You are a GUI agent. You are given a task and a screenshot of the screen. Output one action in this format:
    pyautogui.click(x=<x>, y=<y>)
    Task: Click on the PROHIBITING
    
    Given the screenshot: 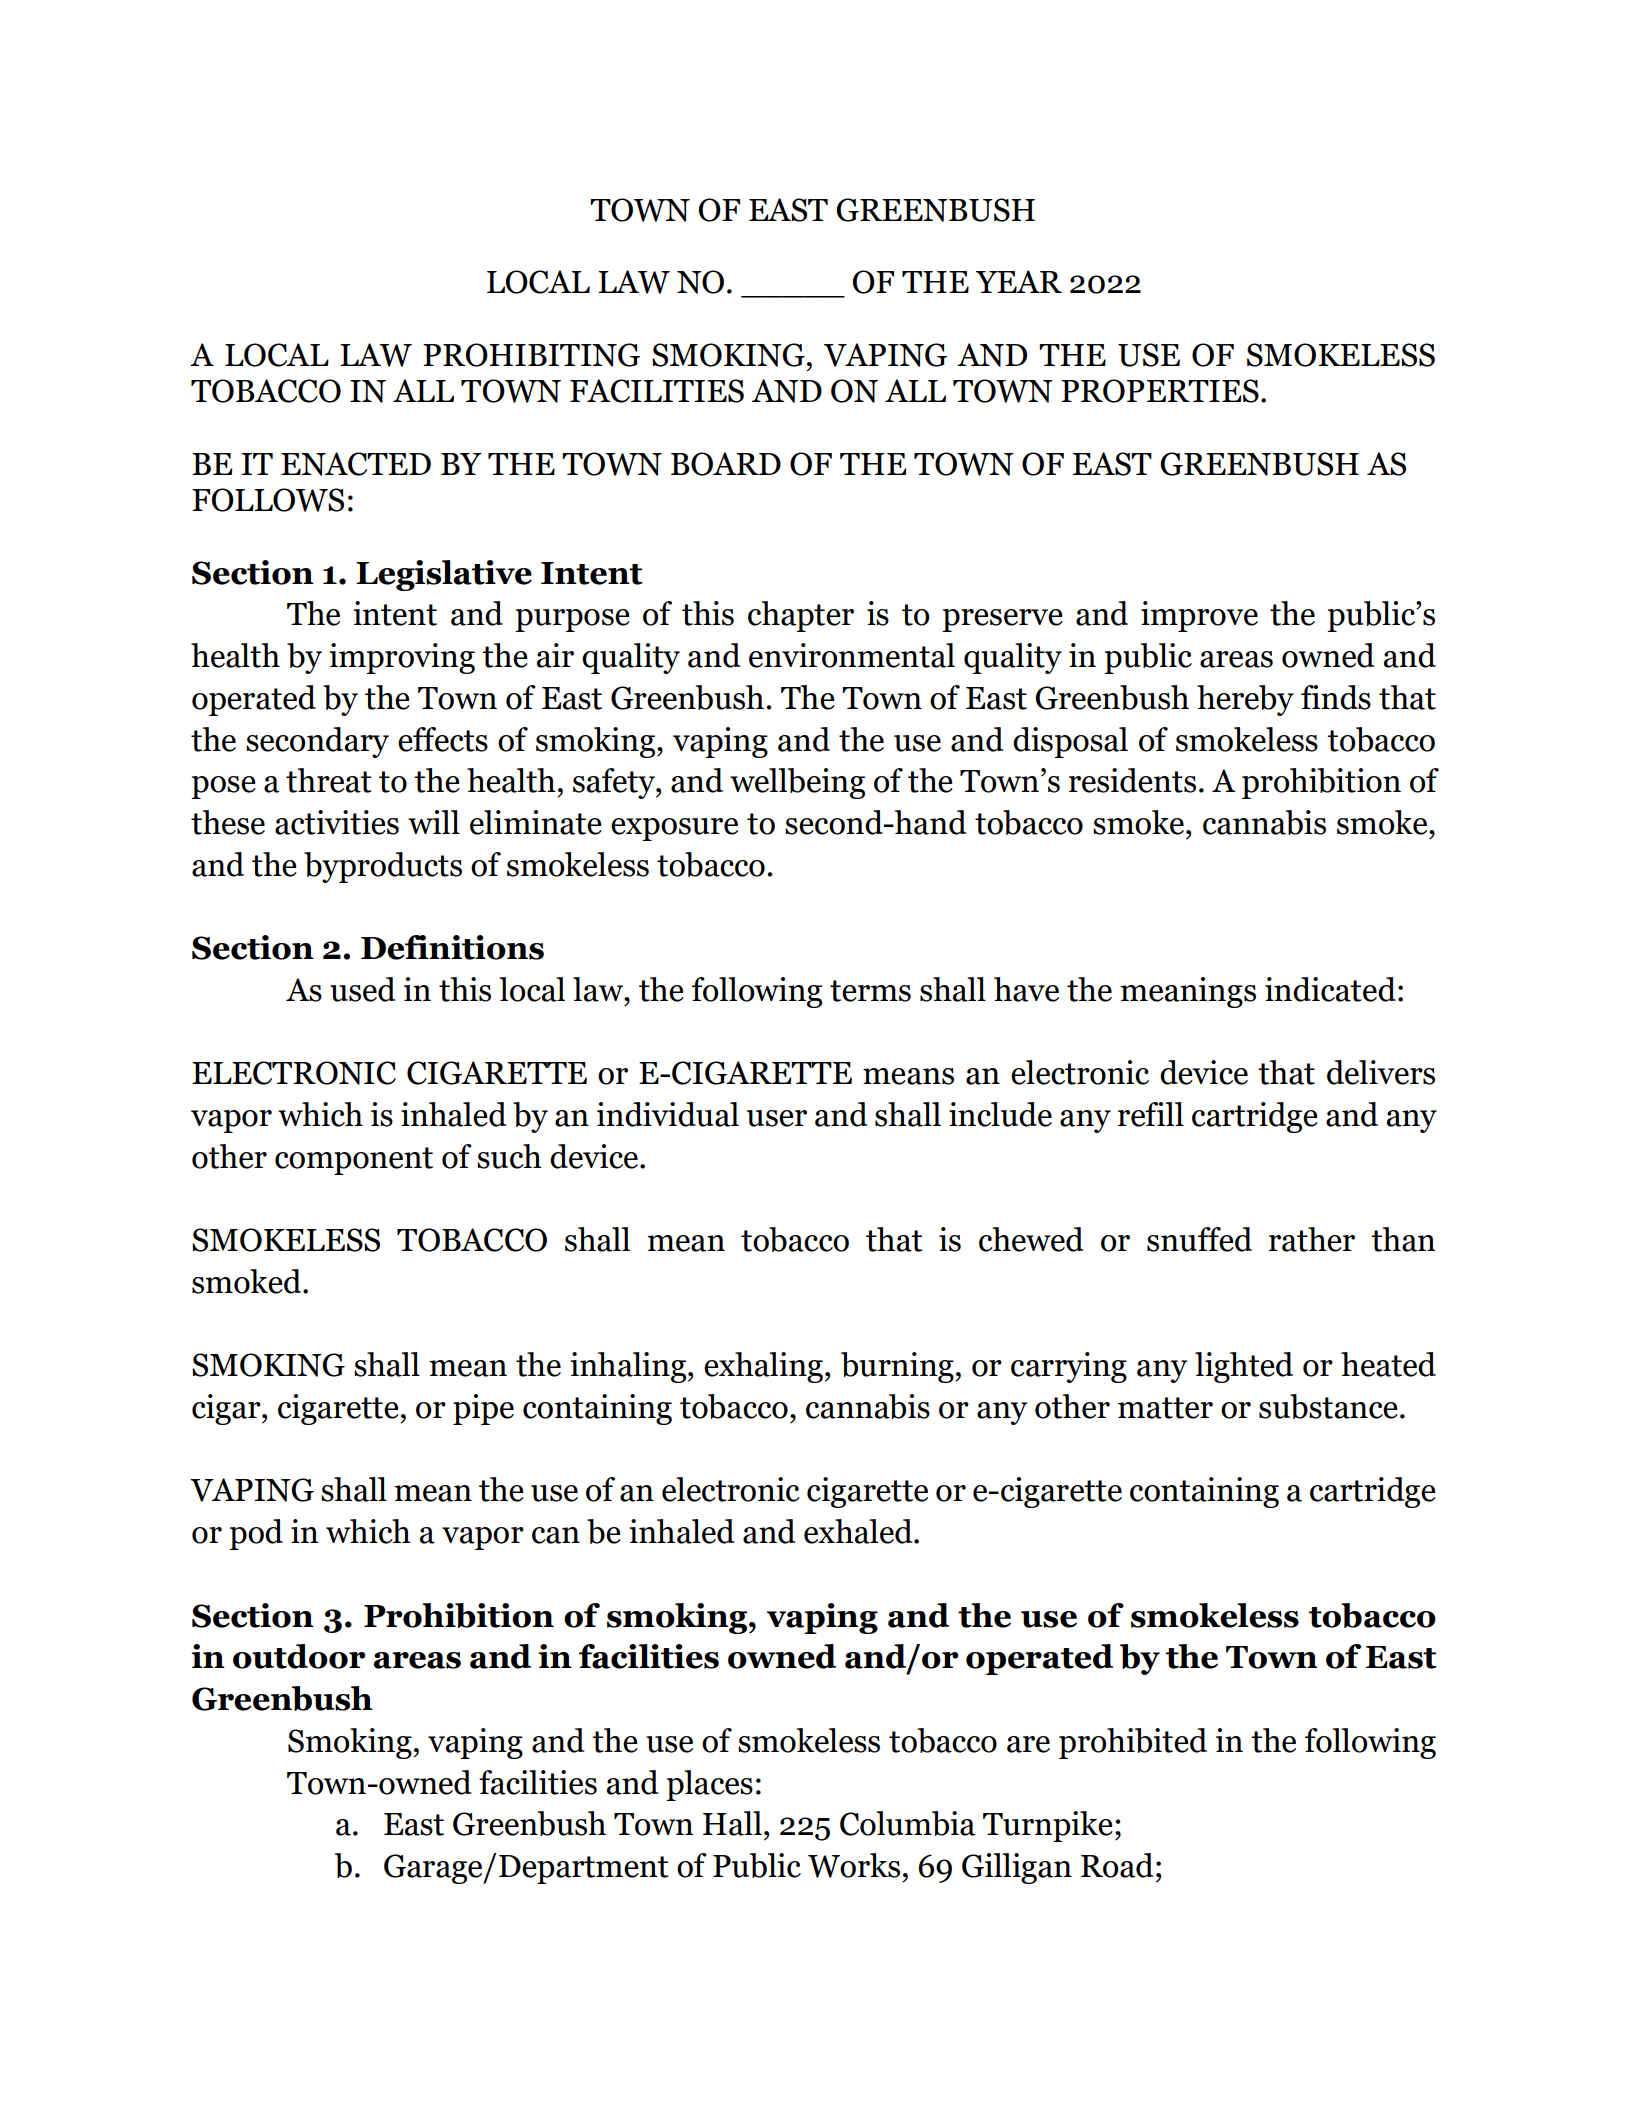 What is the action you would take?
    pyautogui.click(x=531, y=355)
